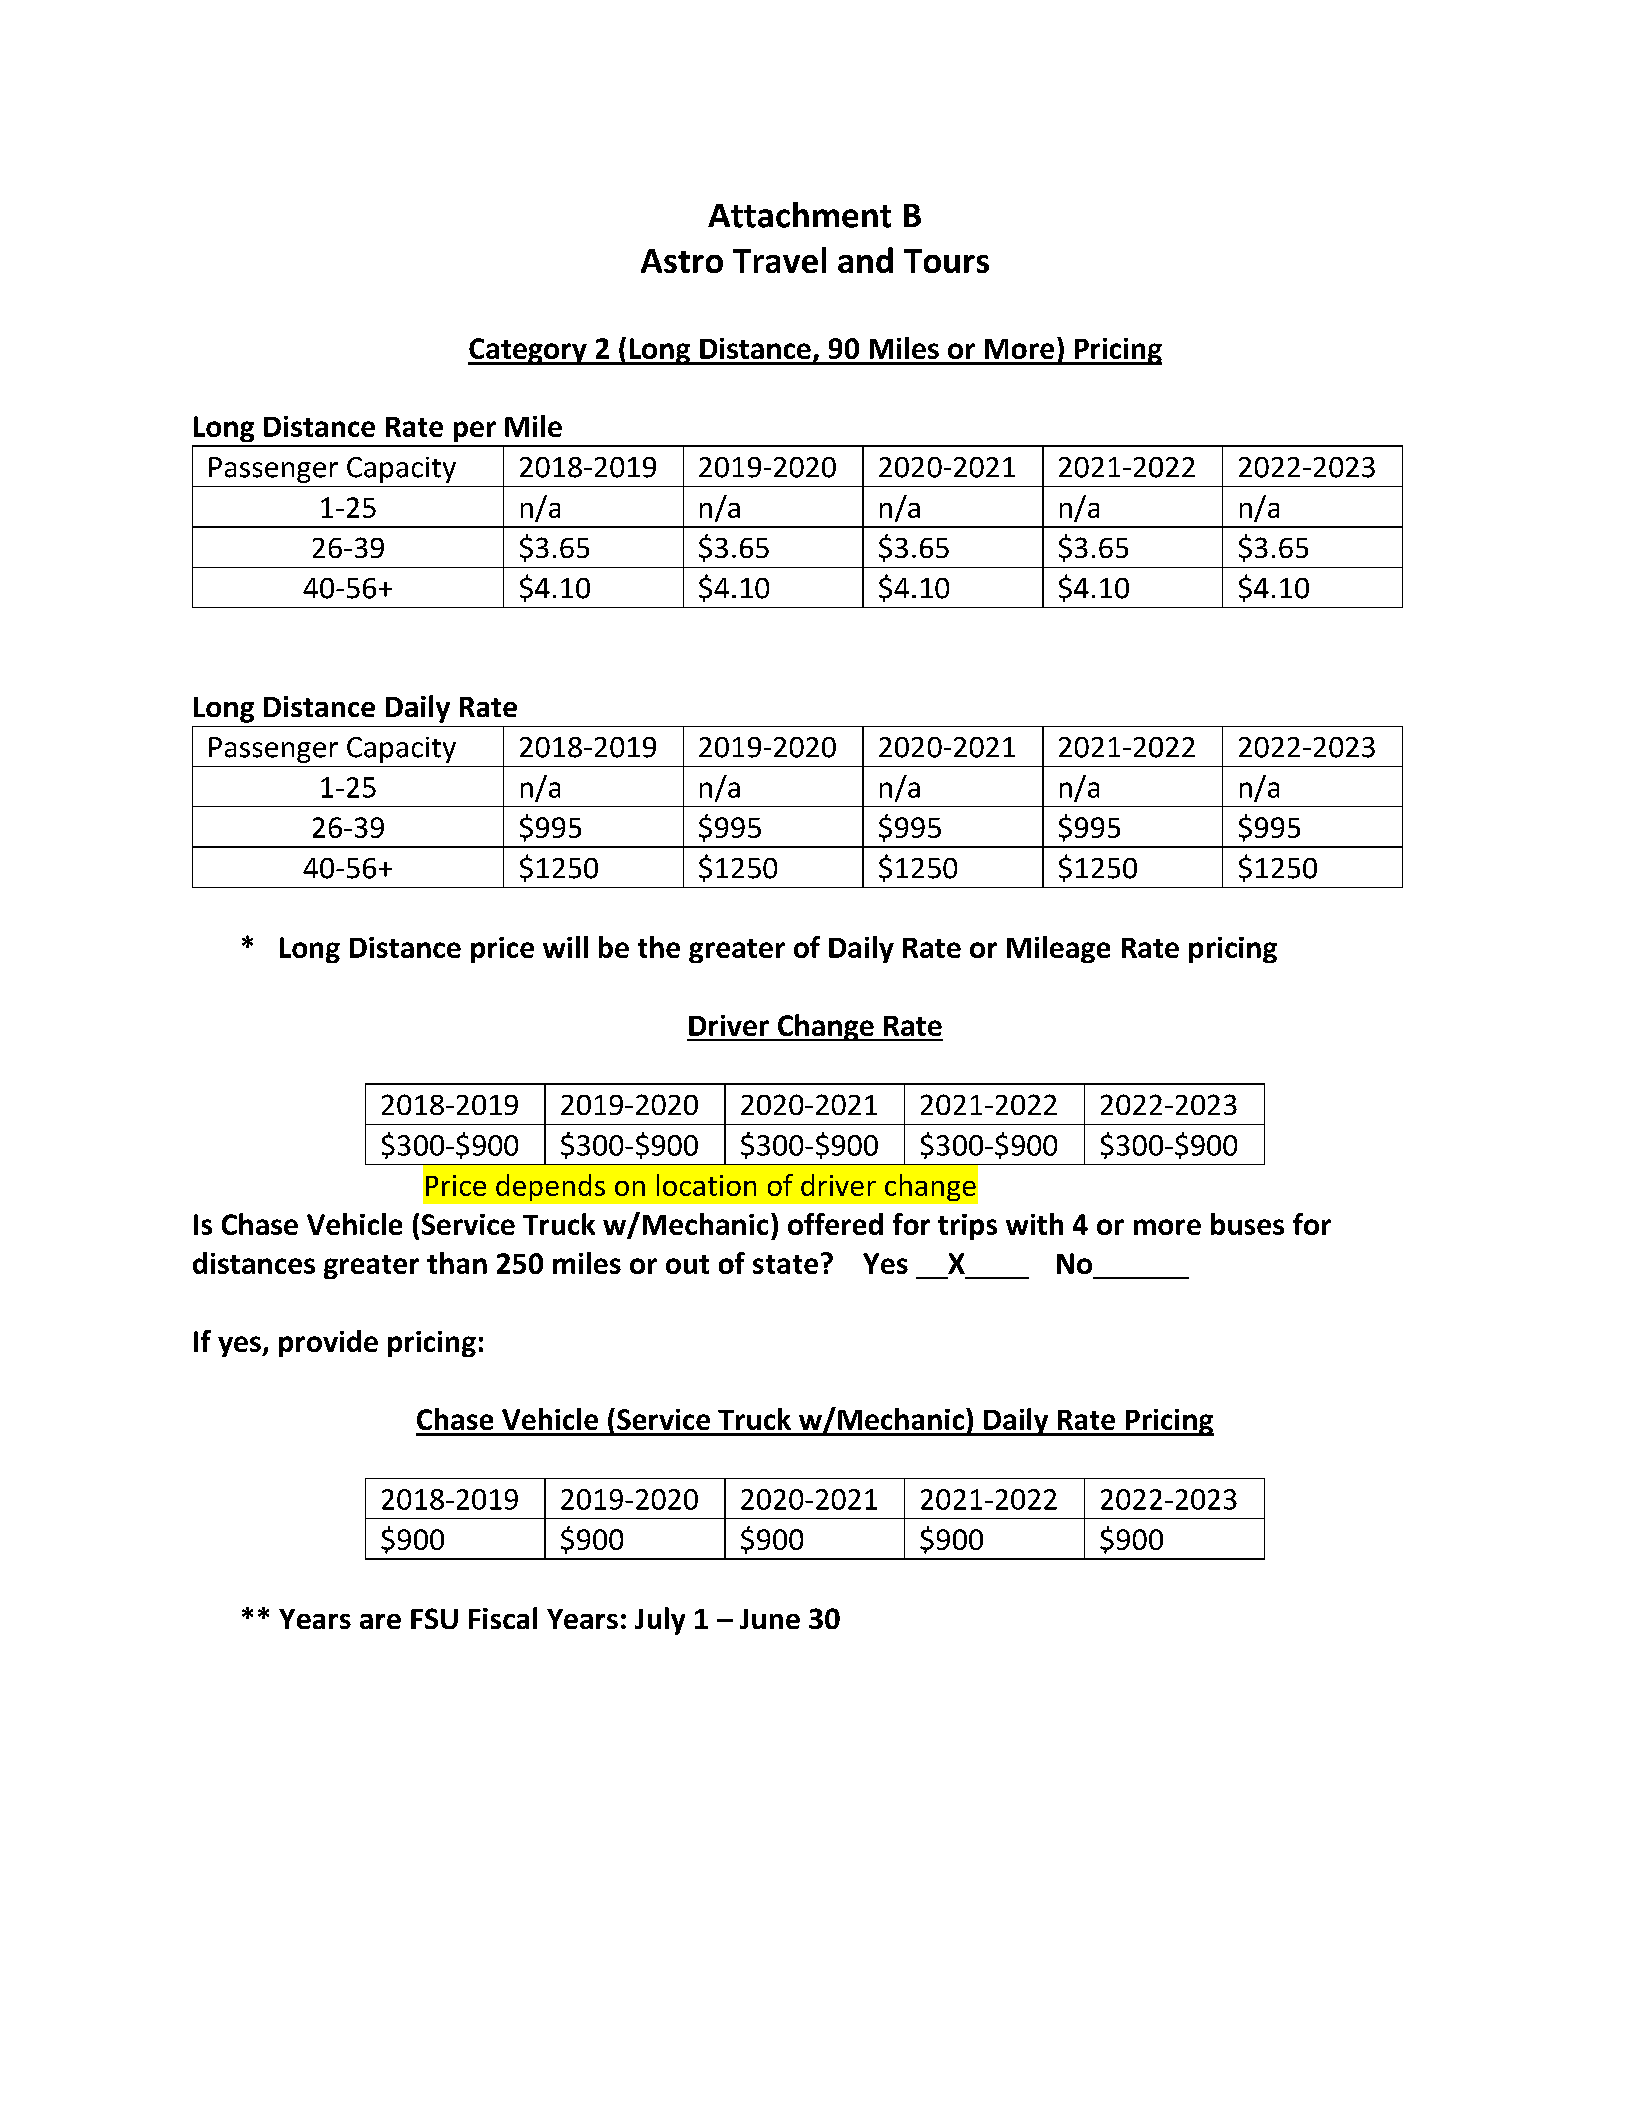 The image size is (1630, 2110). Describe the element at coordinates (434, 1618) in the image. I see `FSU` at that location.
